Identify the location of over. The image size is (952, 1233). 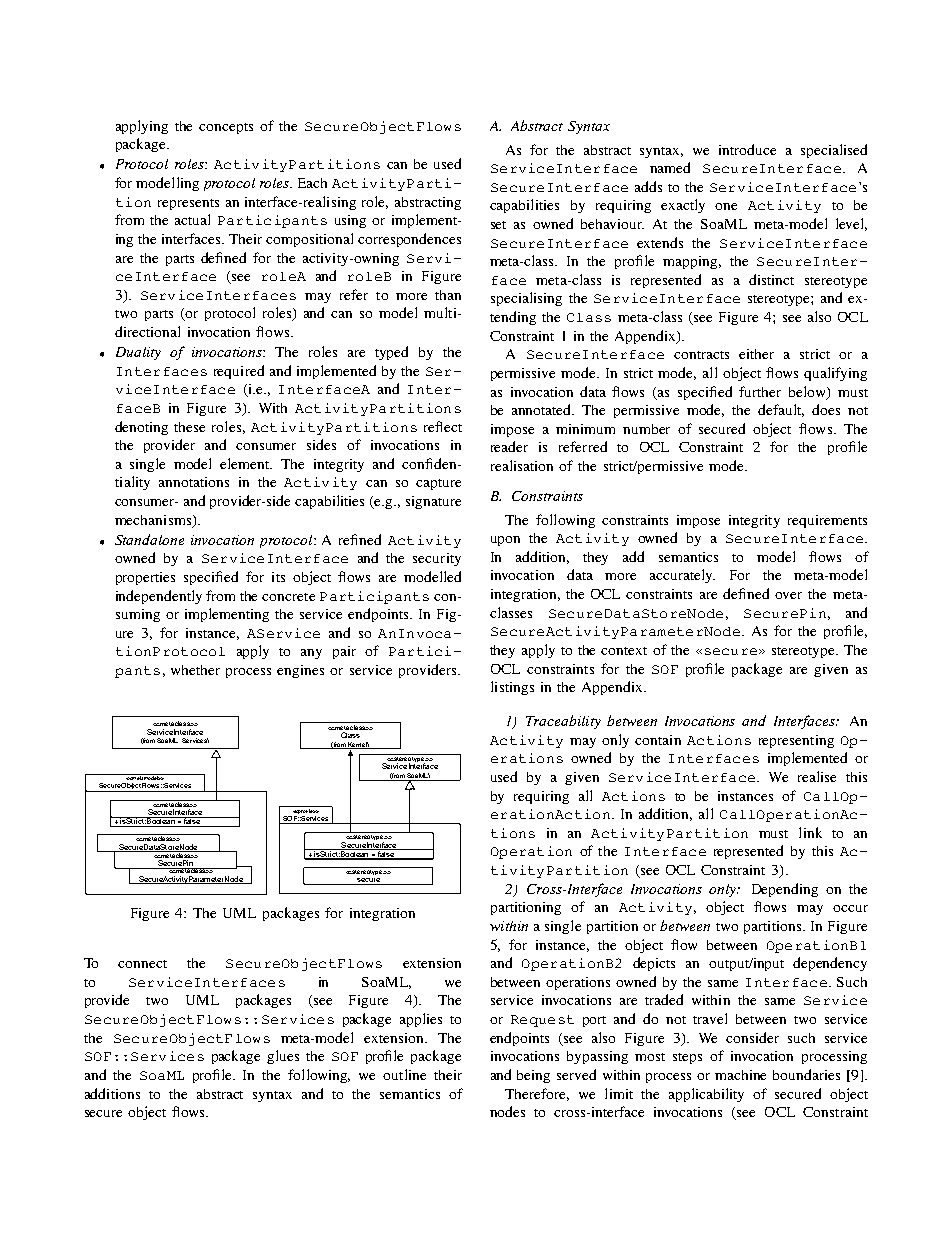
(788, 595).
